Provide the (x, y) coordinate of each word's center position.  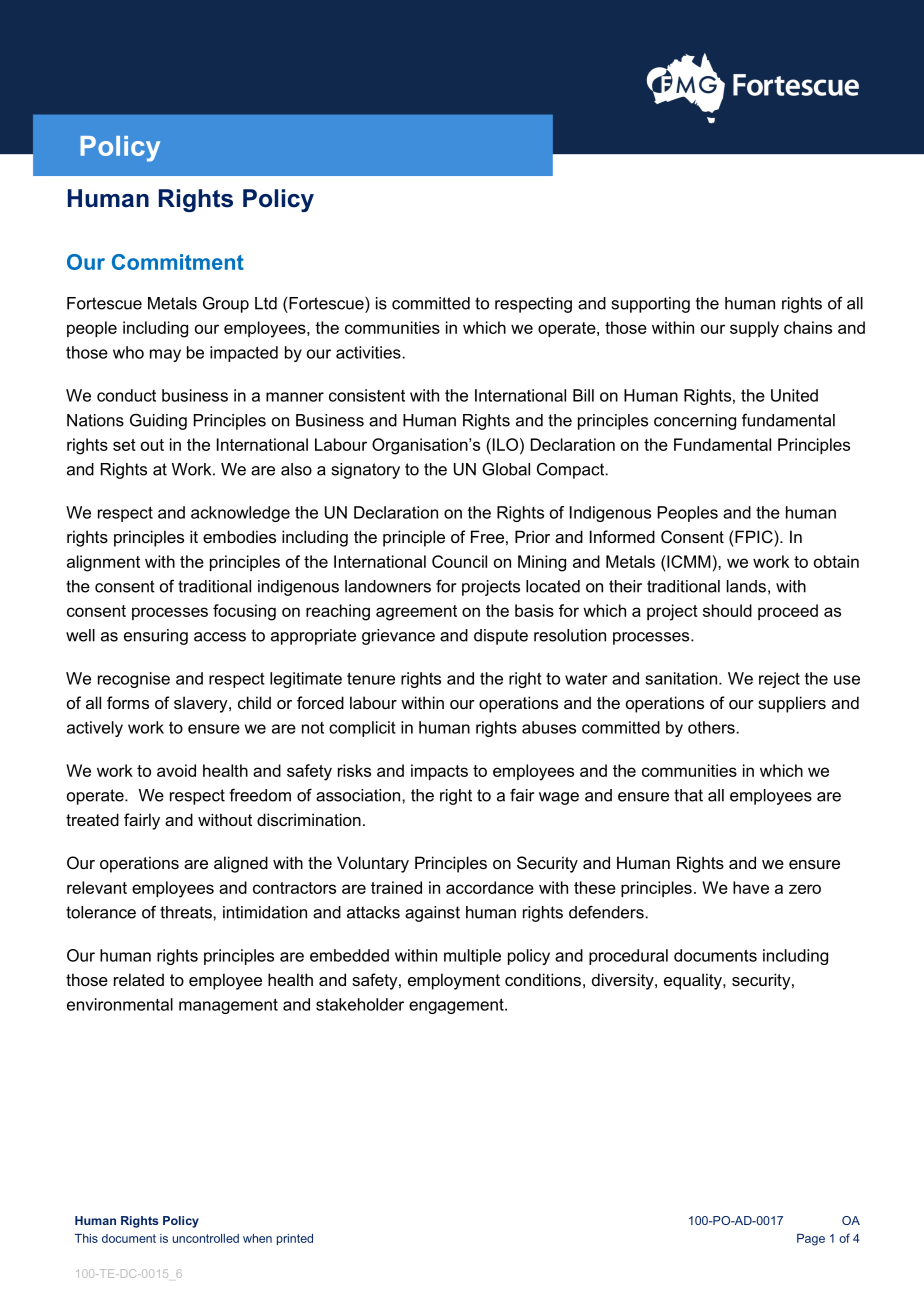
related (139, 979)
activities (368, 352)
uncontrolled (206, 1238)
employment (454, 981)
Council (459, 561)
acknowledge (240, 514)
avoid (176, 770)
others (711, 727)
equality (694, 981)
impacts (439, 772)
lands (746, 586)
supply (754, 329)
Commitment (178, 262)
